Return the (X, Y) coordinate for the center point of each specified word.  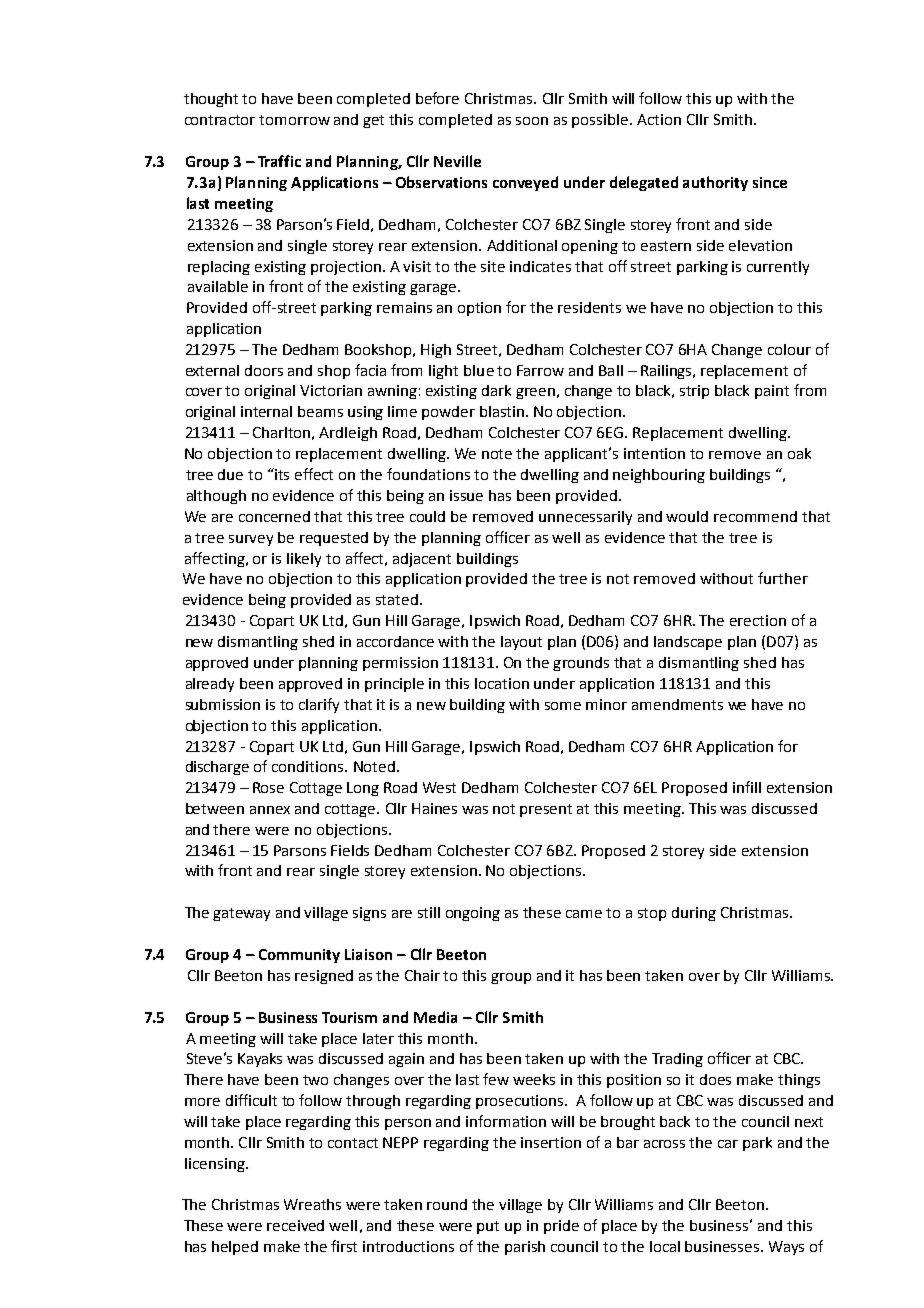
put (488, 1227)
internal (266, 411)
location (502, 683)
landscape (688, 643)
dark (496, 390)
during (694, 914)
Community (299, 956)
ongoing (473, 914)
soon (532, 121)
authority (715, 183)
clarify (319, 705)
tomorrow (294, 120)
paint (772, 392)
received (295, 1225)
